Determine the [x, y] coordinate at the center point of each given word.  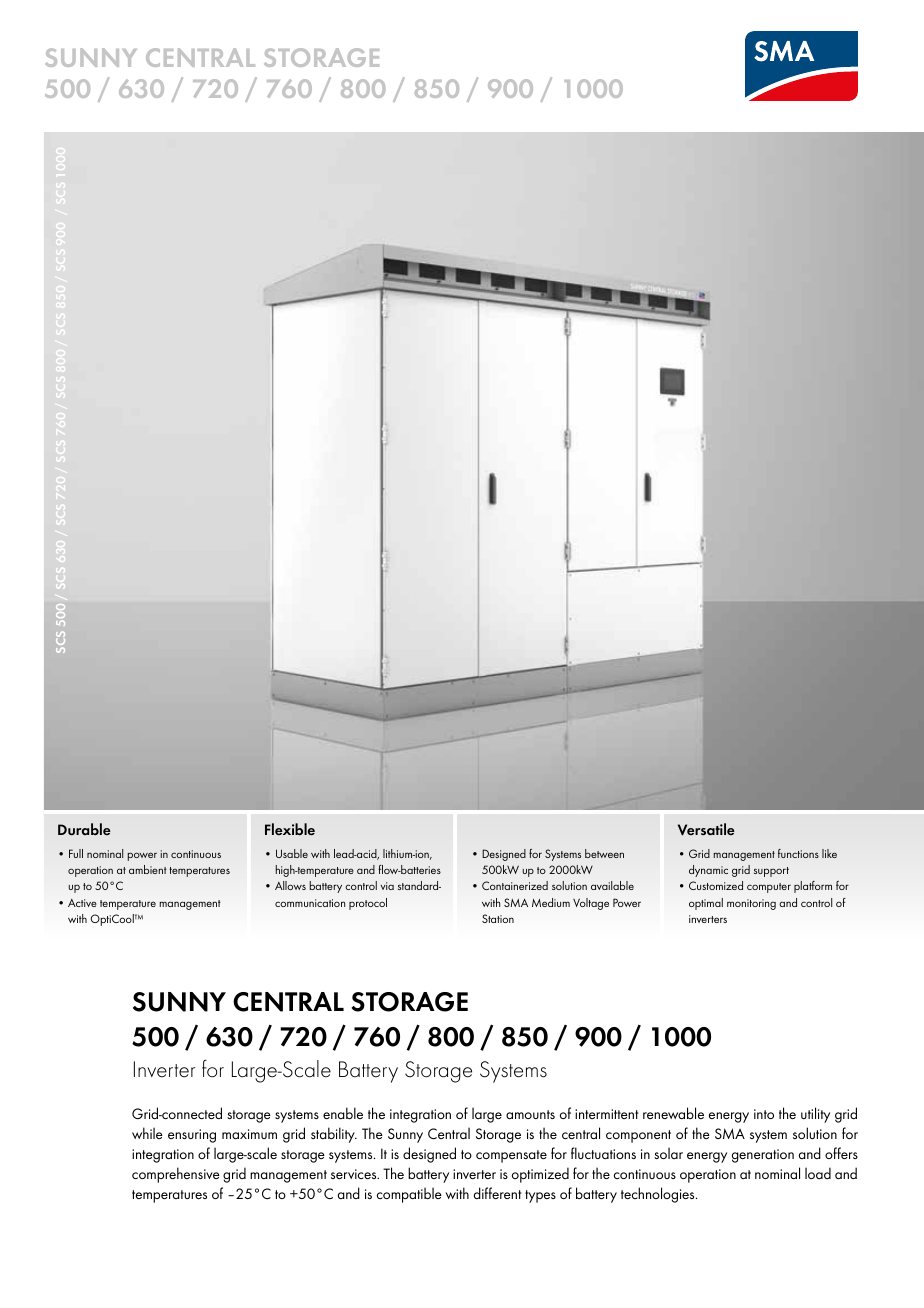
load [818, 1173]
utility [815, 1115]
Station [498, 918]
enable [343, 1113]
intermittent [606, 1114]
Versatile [706, 829]
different [497, 1193]
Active [82, 903]
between [604, 853]
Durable [84, 829]
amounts [530, 1114]
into [764, 1114]
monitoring [751, 904]
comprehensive [176, 1175]
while [147, 1133]
